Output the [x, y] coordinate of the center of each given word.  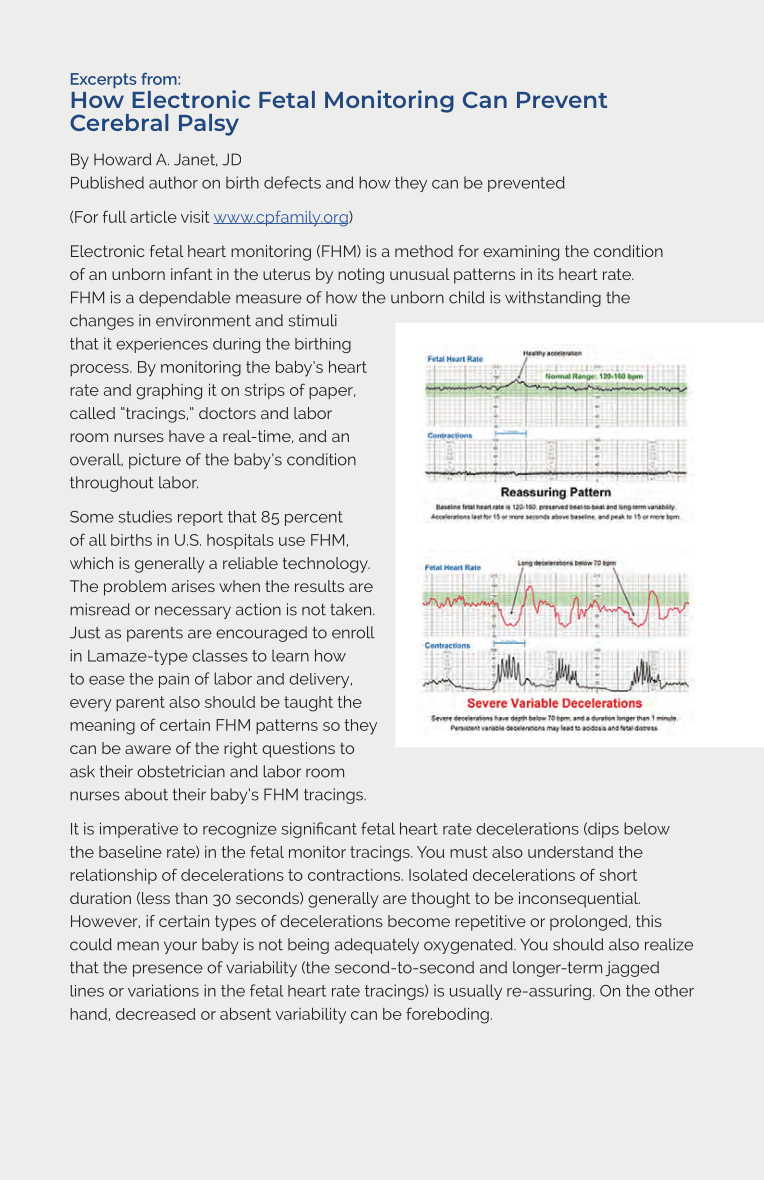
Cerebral [119, 122]
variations [163, 990]
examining [521, 253]
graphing [169, 392]
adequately [377, 946]
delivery [320, 680]
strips [265, 391]
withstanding [553, 299]
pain [174, 680]
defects [292, 182]
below [647, 828]
